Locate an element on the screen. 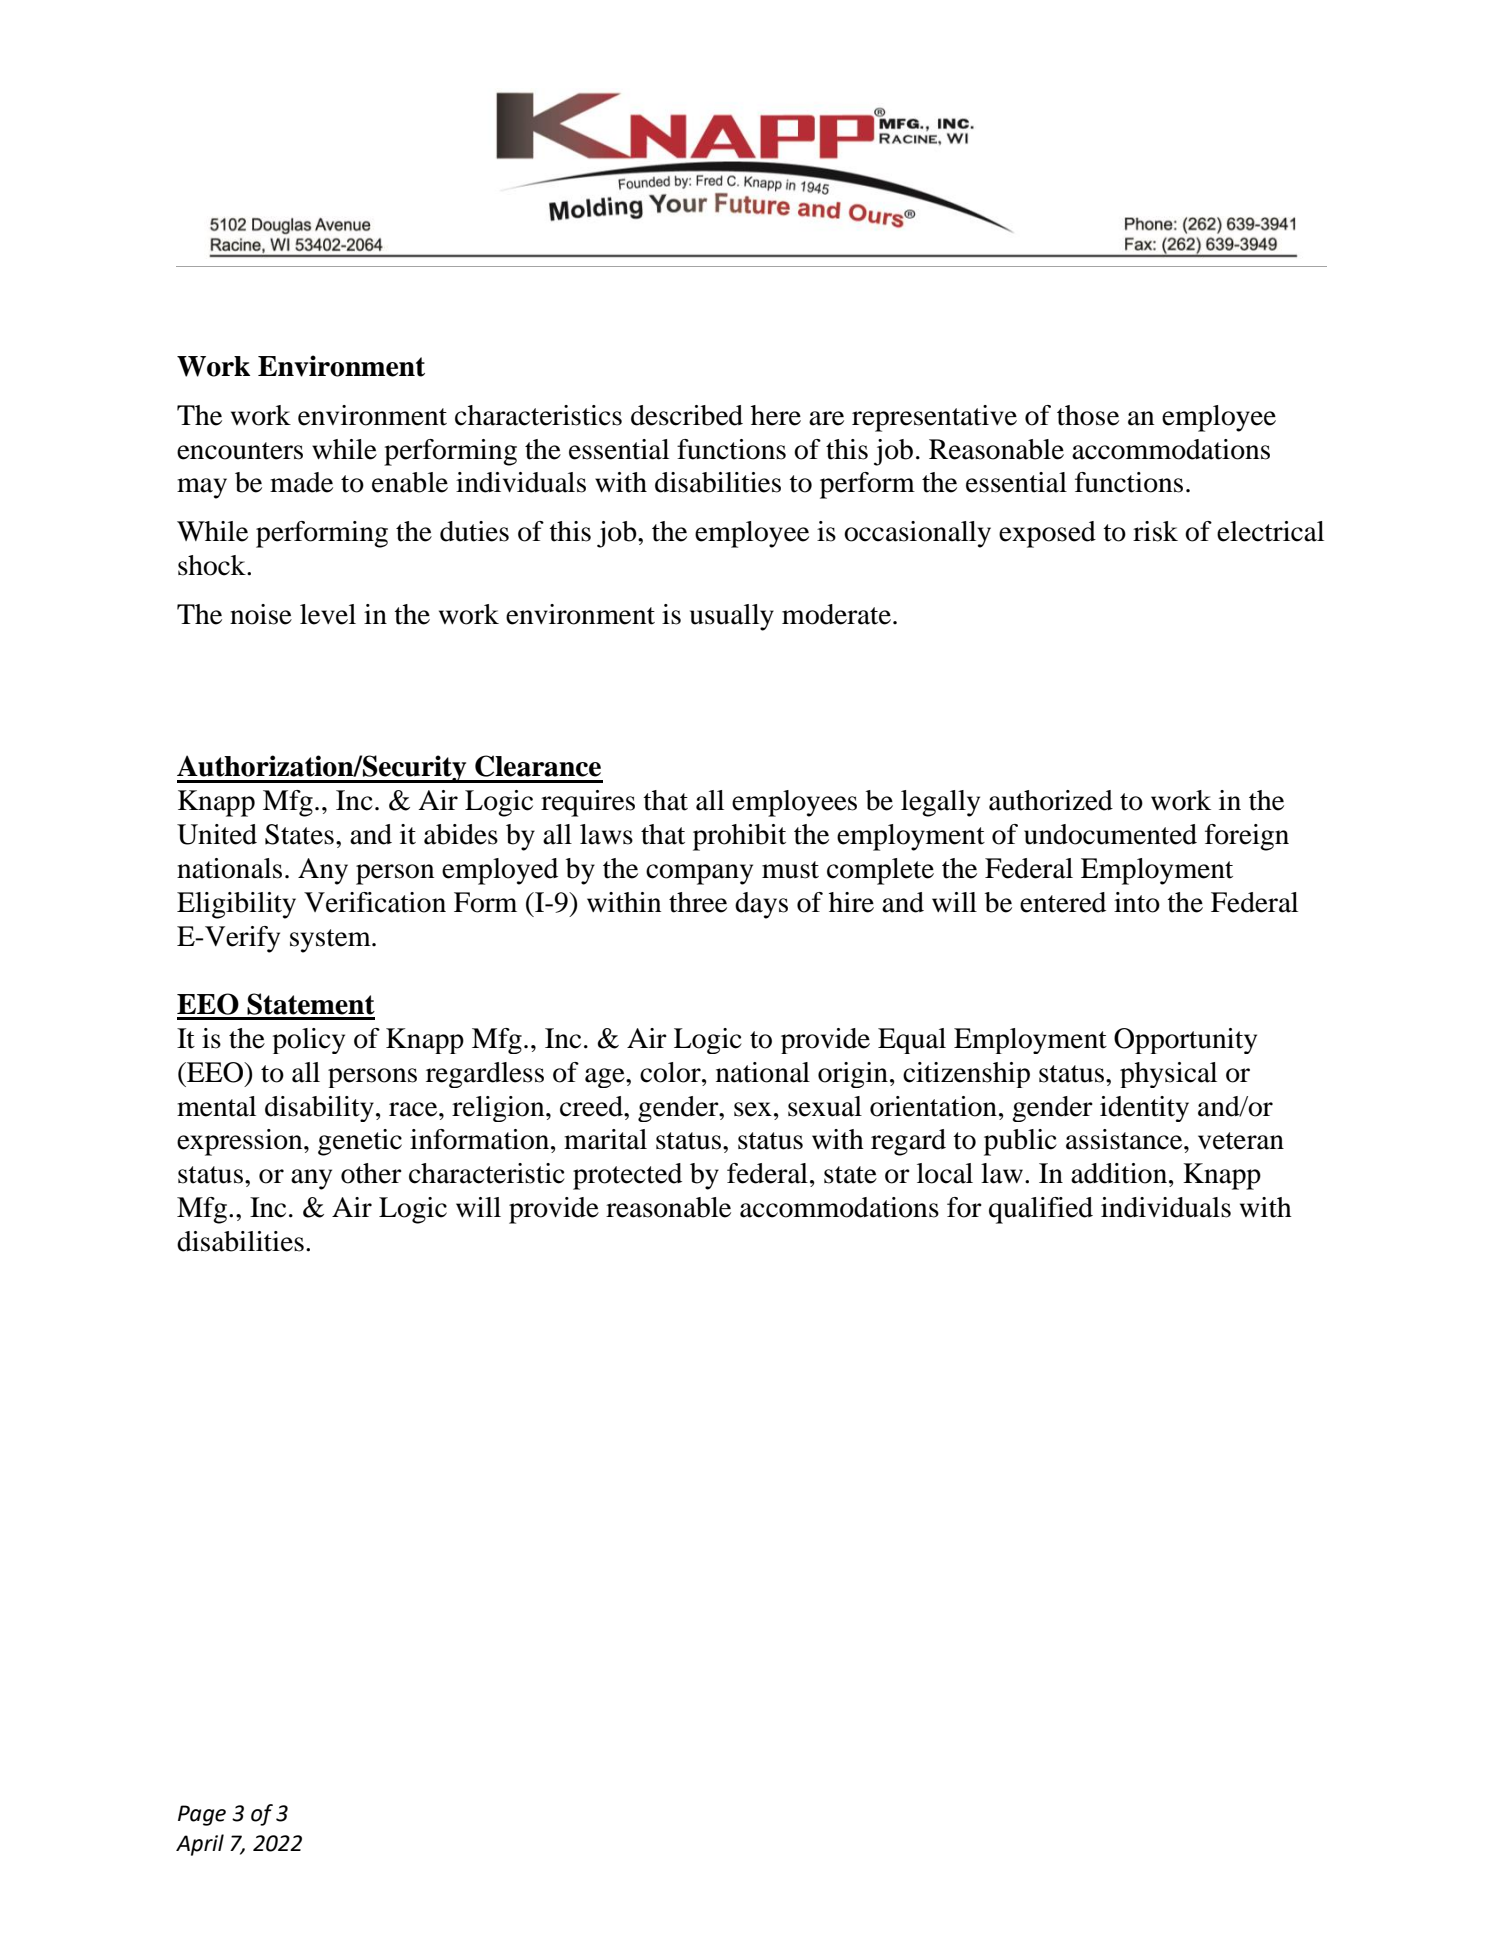  April is located at coordinates (200, 1845).
